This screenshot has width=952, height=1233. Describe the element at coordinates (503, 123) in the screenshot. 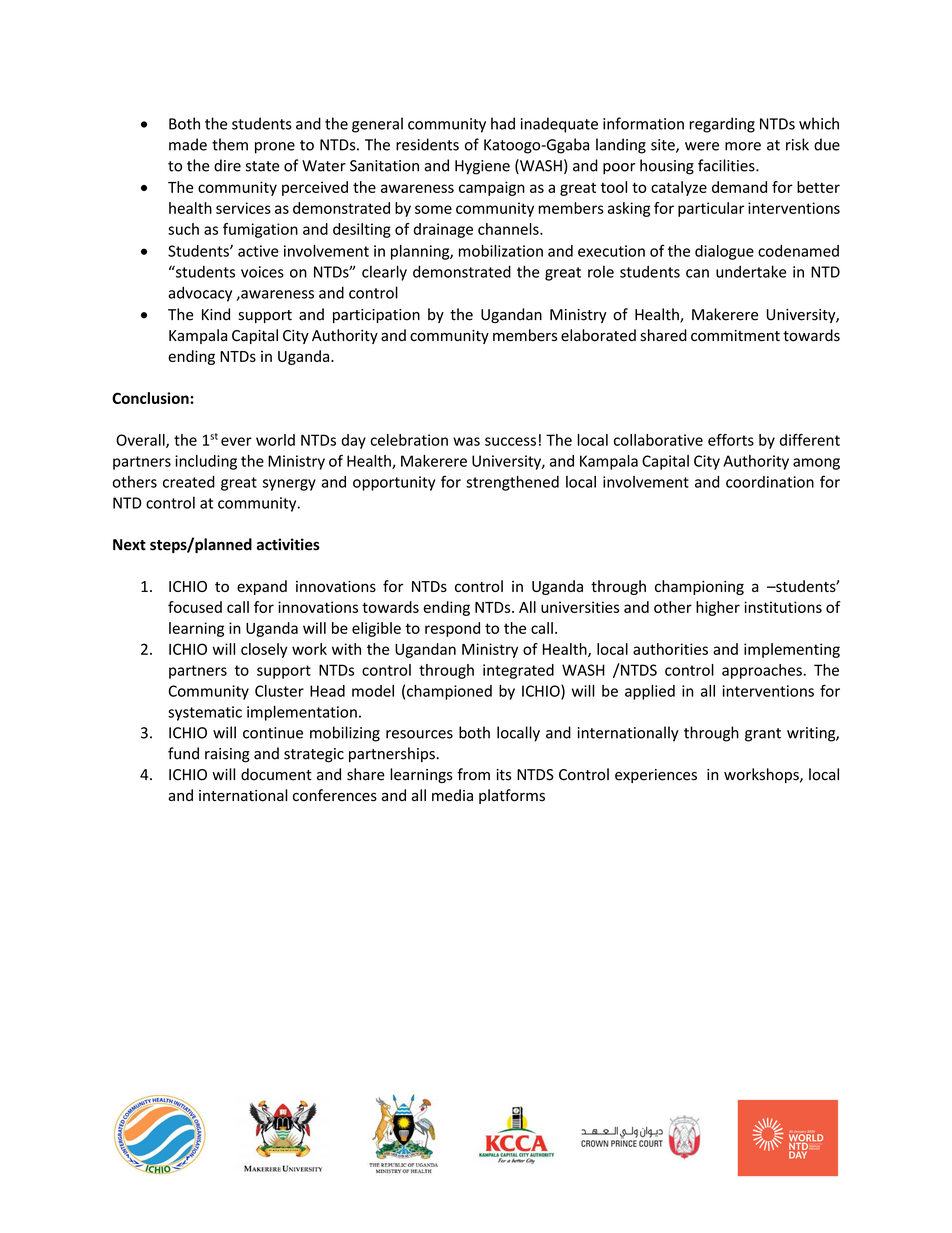

I see `had` at that location.
